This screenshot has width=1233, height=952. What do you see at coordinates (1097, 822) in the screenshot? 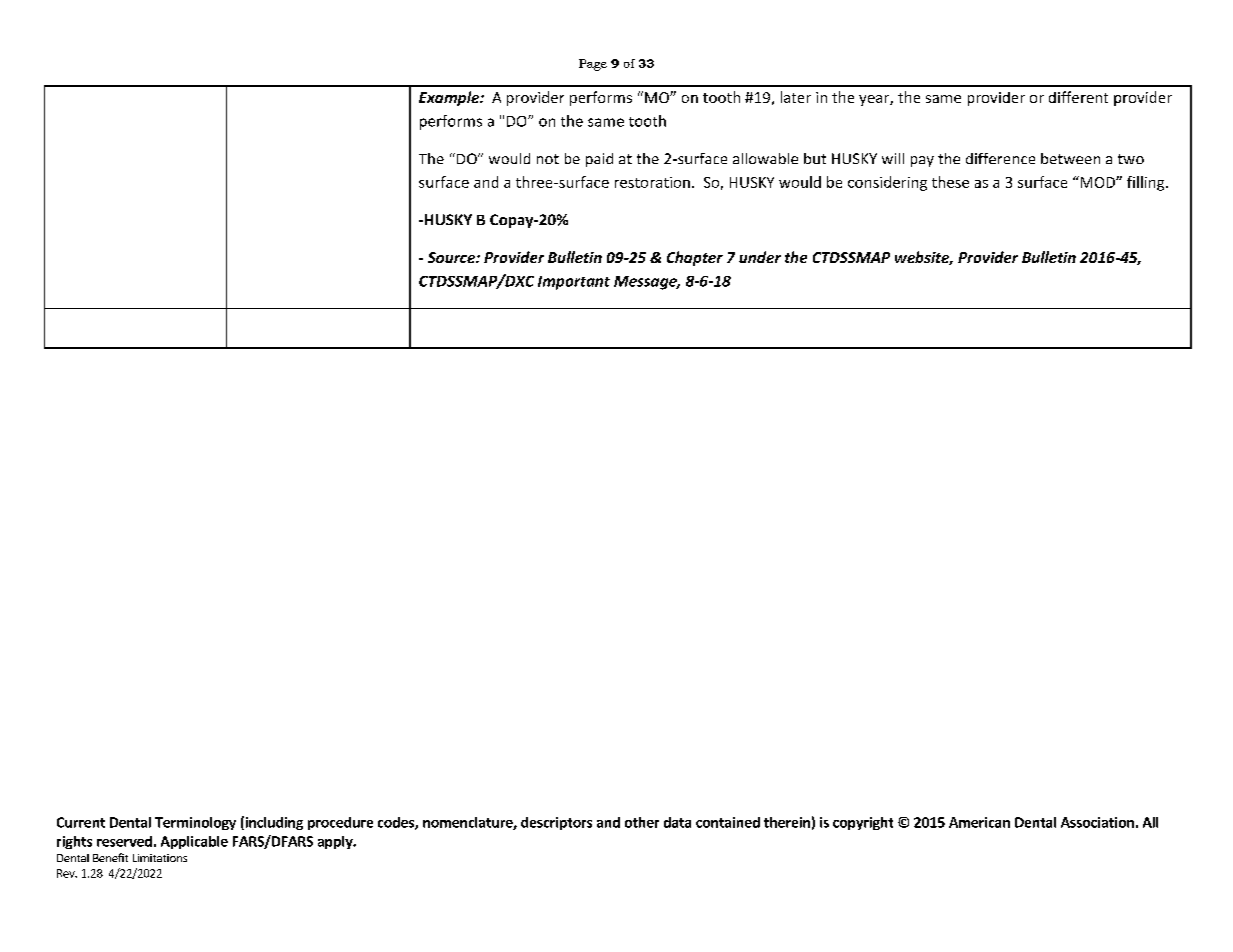
I see `Association` at bounding box center [1097, 822].
